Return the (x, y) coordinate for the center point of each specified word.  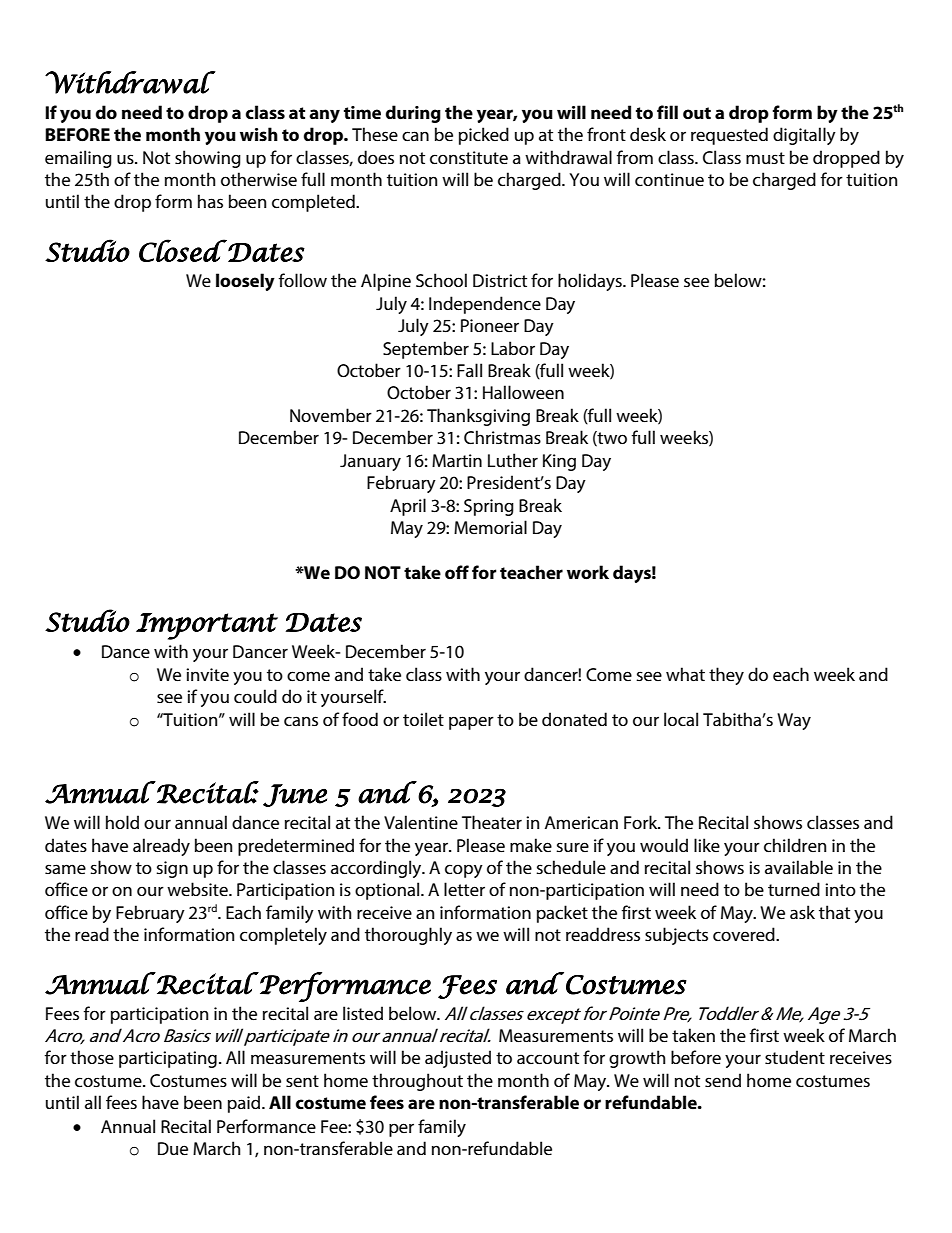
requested (729, 136)
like (707, 845)
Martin (457, 460)
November (331, 415)
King (559, 462)
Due (173, 1148)
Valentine (421, 822)
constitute (469, 157)
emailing (78, 159)
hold (122, 822)
